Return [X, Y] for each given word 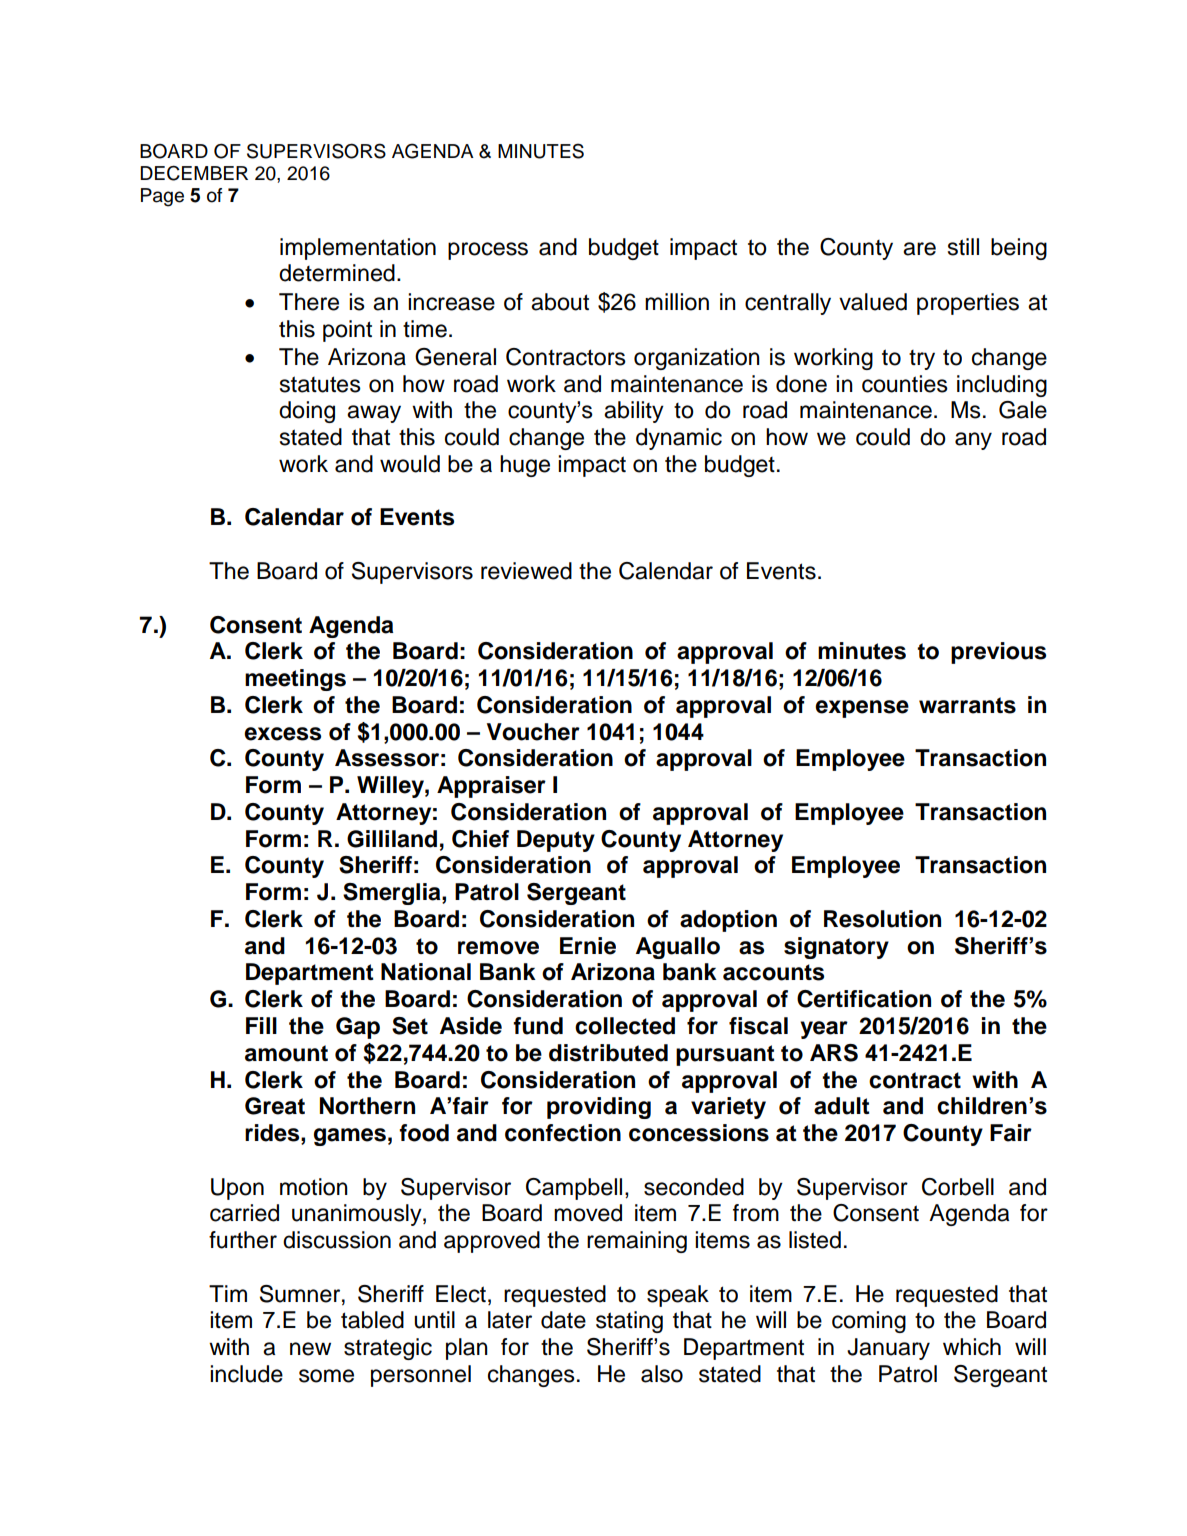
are [919, 249]
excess [282, 734]
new [310, 1349]
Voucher [533, 732]
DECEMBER [194, 173]
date [563, 1320]
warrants [967, 705]
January [888, 1349]
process [488, 251]
